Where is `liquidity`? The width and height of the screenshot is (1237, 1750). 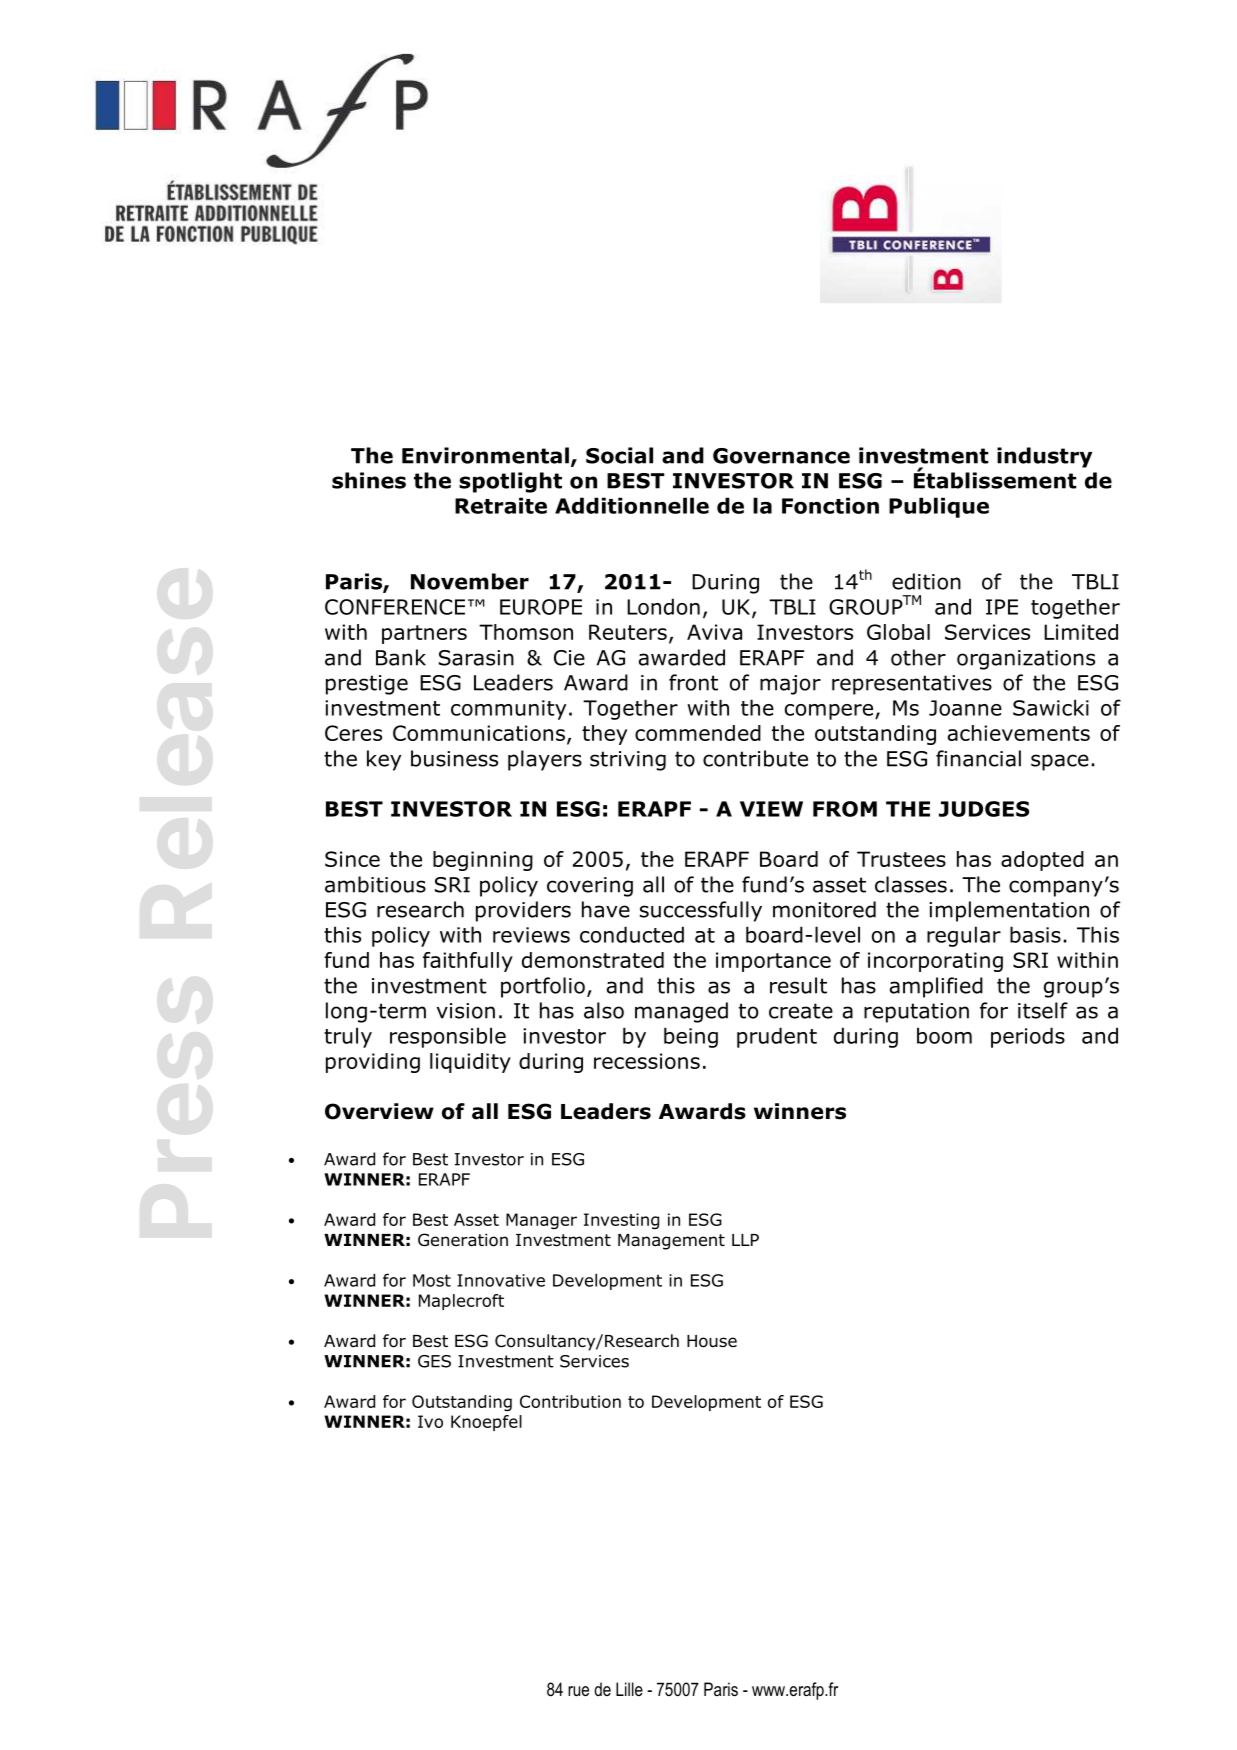 liquidity is located at coordinates (470, 1063).
